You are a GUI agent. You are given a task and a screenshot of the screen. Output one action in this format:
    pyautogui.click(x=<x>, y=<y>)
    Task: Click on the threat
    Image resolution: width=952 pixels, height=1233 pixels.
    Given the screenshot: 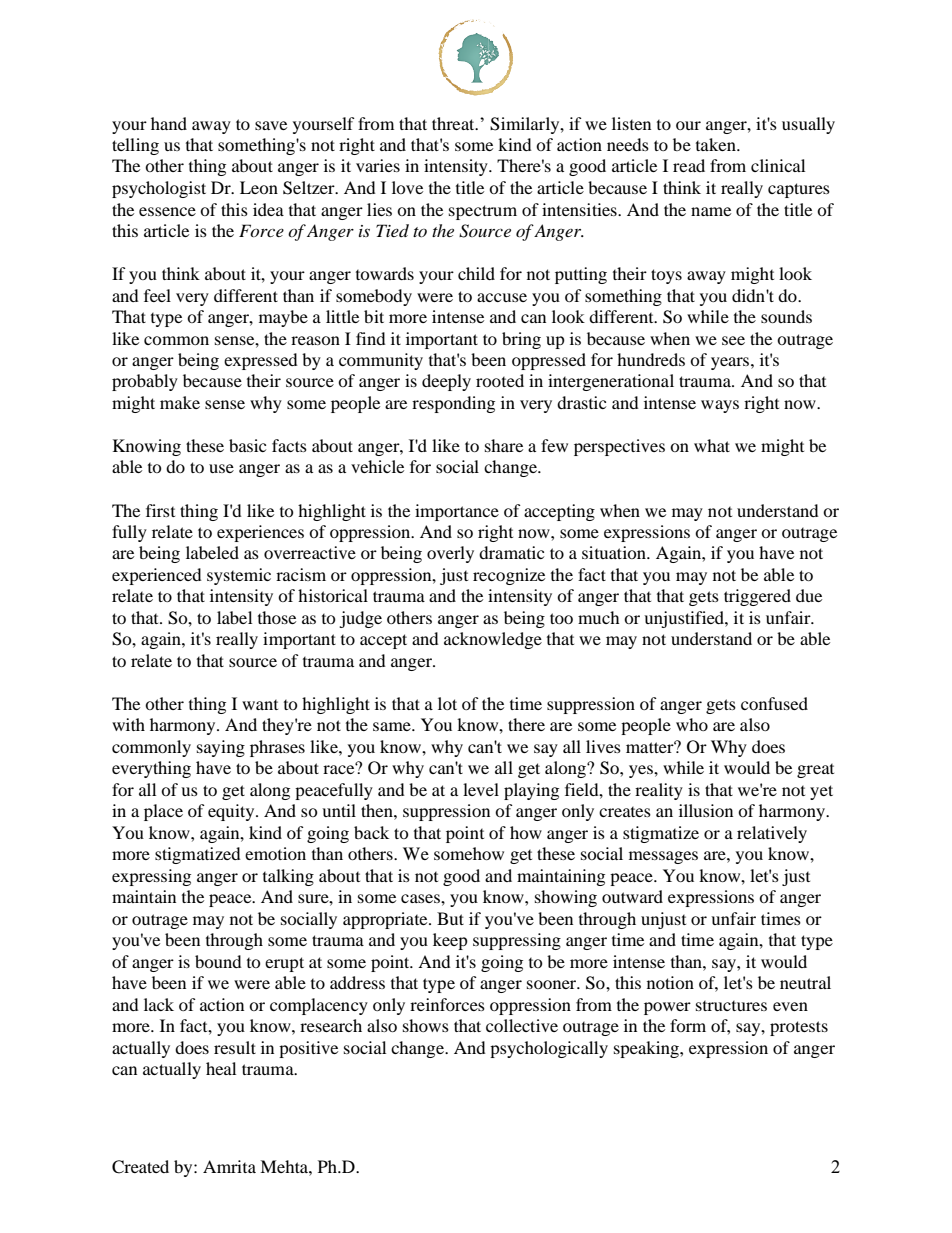 What is the action you would take?
    pyautogui.click(x=454, y=123)
